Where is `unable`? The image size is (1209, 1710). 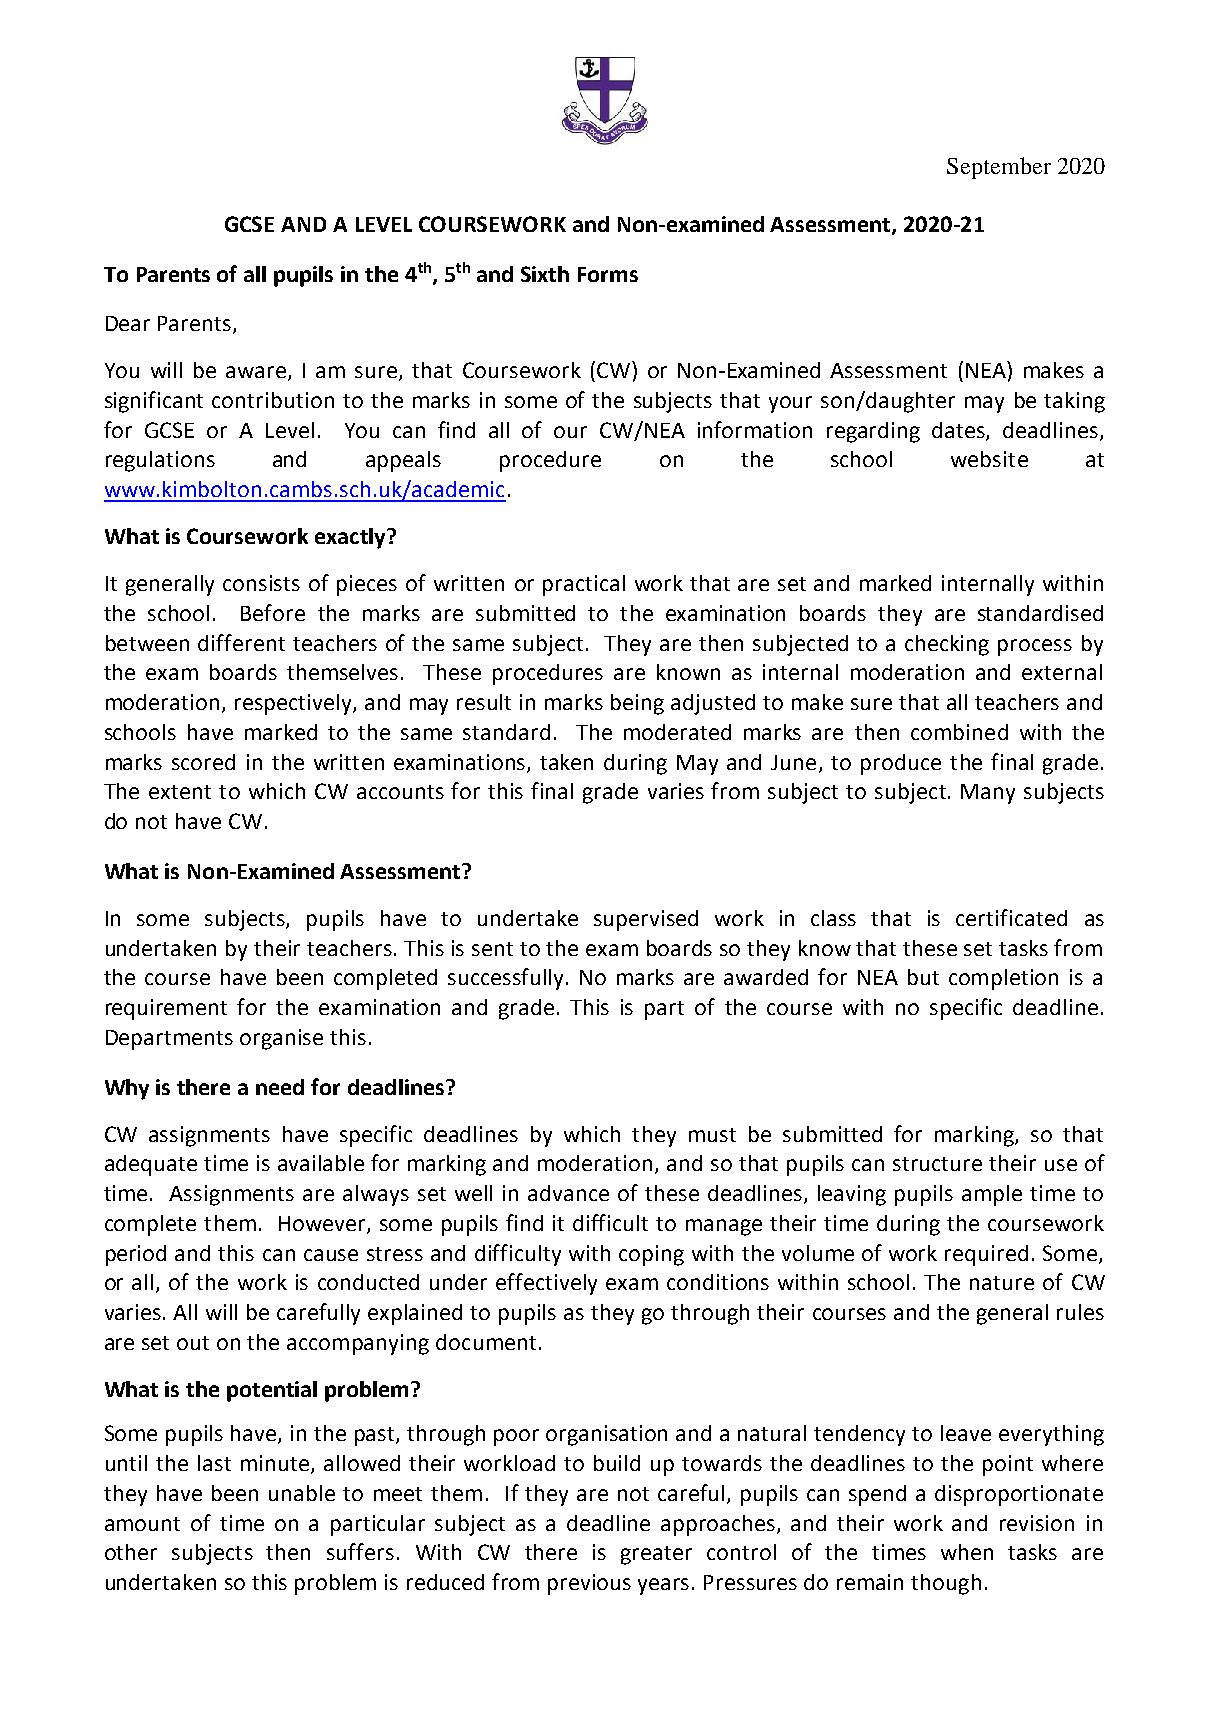 unable is located at coordinates (302, 1493).
